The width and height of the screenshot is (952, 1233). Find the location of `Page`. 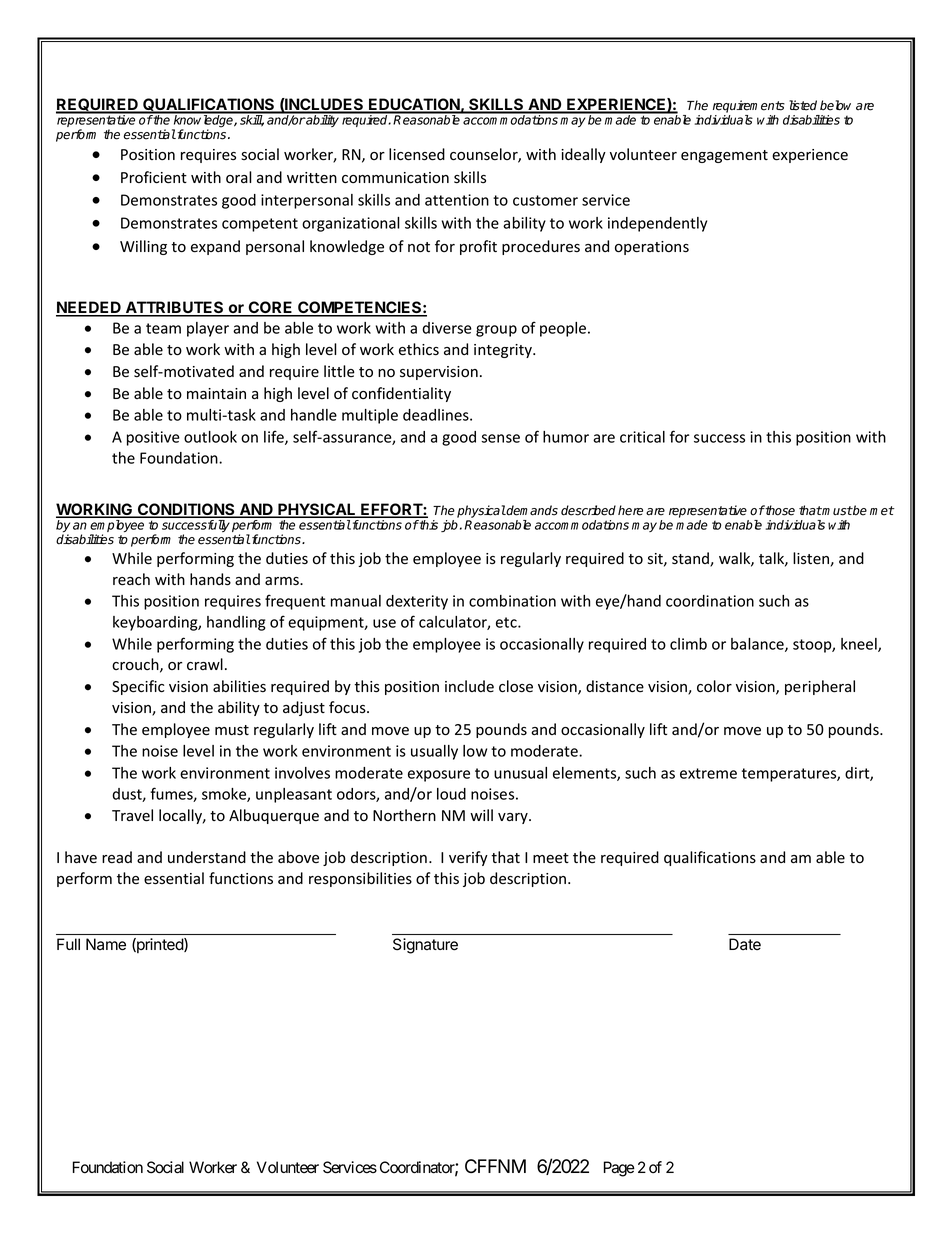

Page is located at coordinates (619, 1169).
